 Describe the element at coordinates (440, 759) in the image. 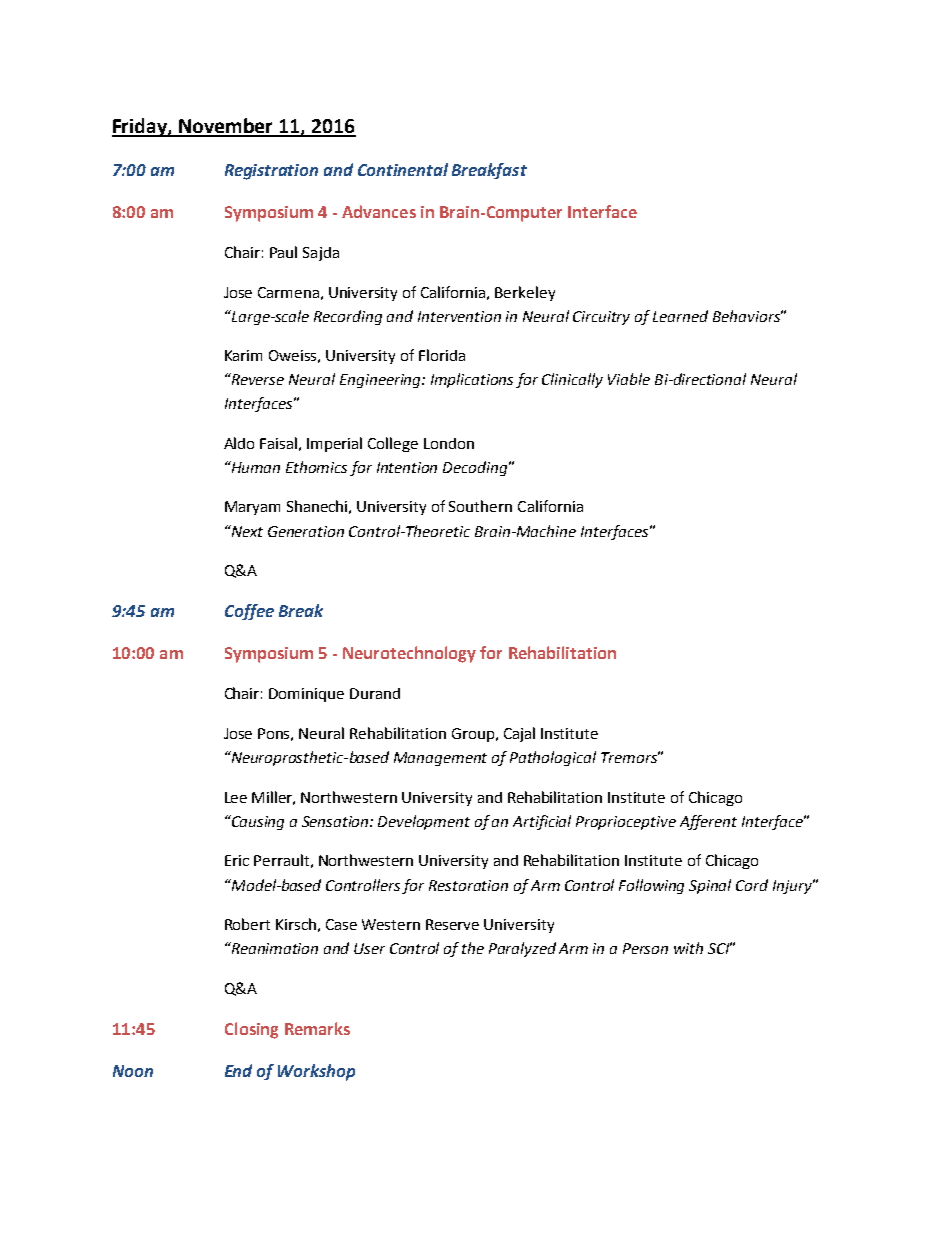

I see `Management` at that location.
